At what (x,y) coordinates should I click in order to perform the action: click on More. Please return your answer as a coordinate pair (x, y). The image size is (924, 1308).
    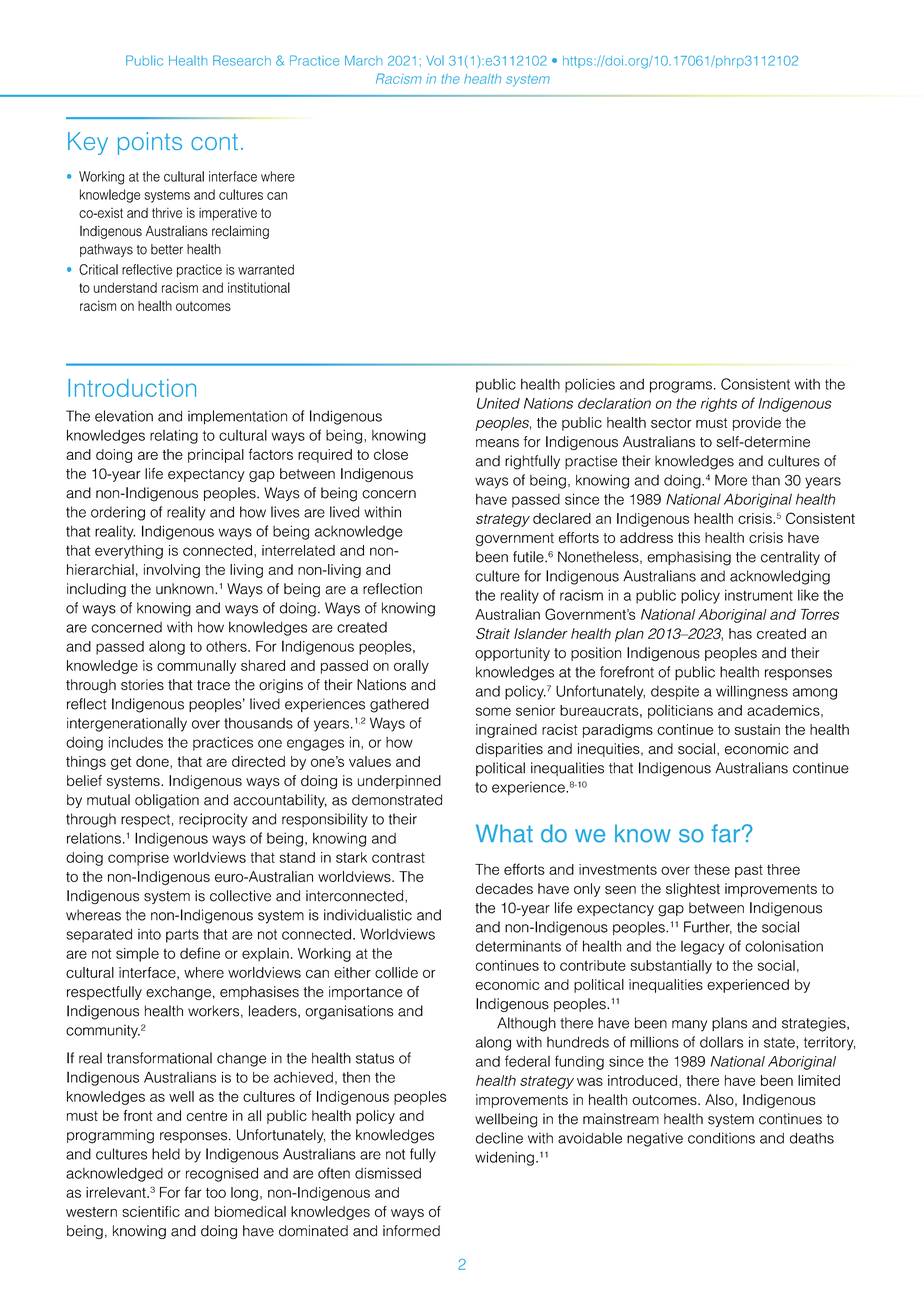
    Looking at the image, I should click on (731, 480).
